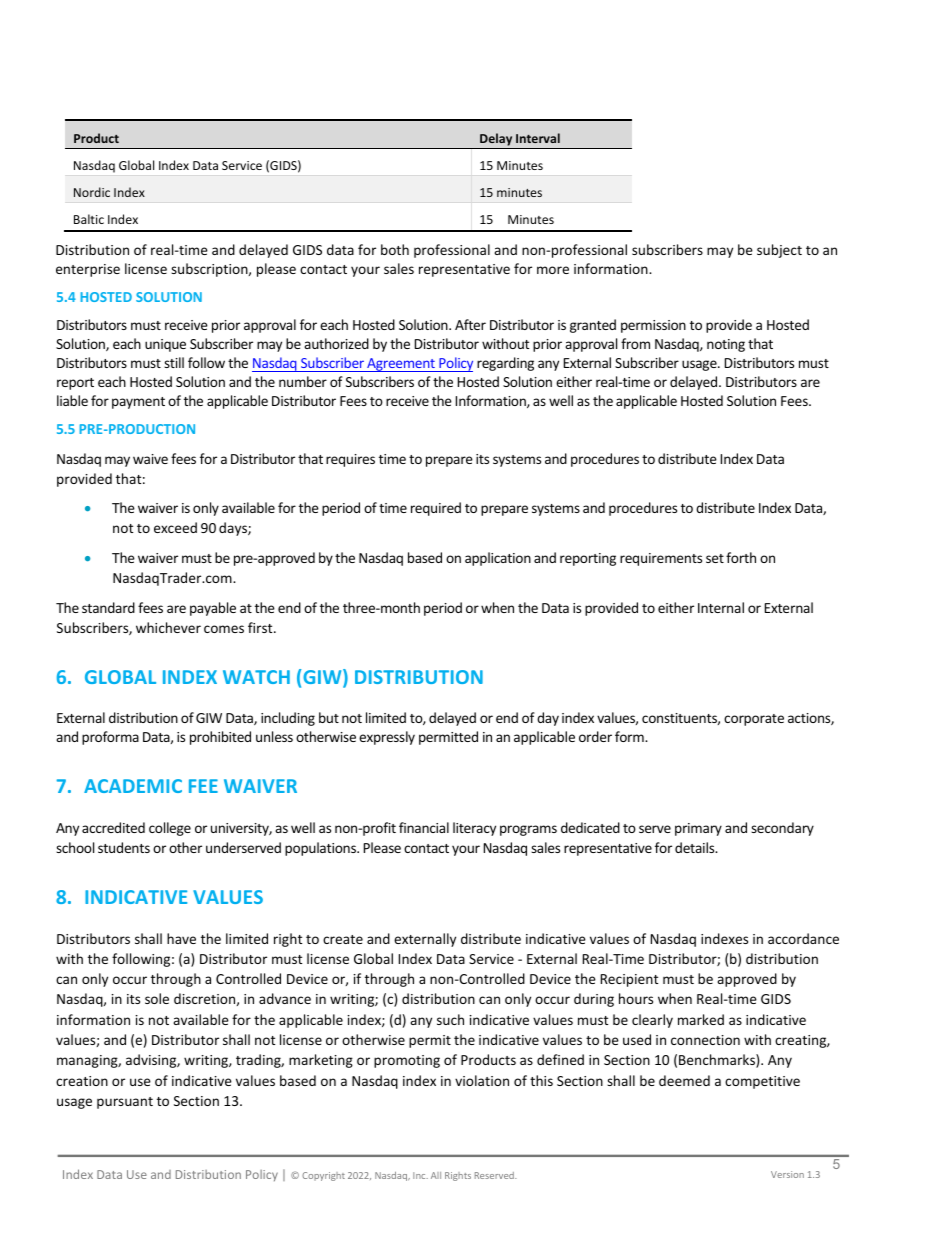 This screenshot has width=952, height=1233. I want to click on violation, so click(482, 1080).
